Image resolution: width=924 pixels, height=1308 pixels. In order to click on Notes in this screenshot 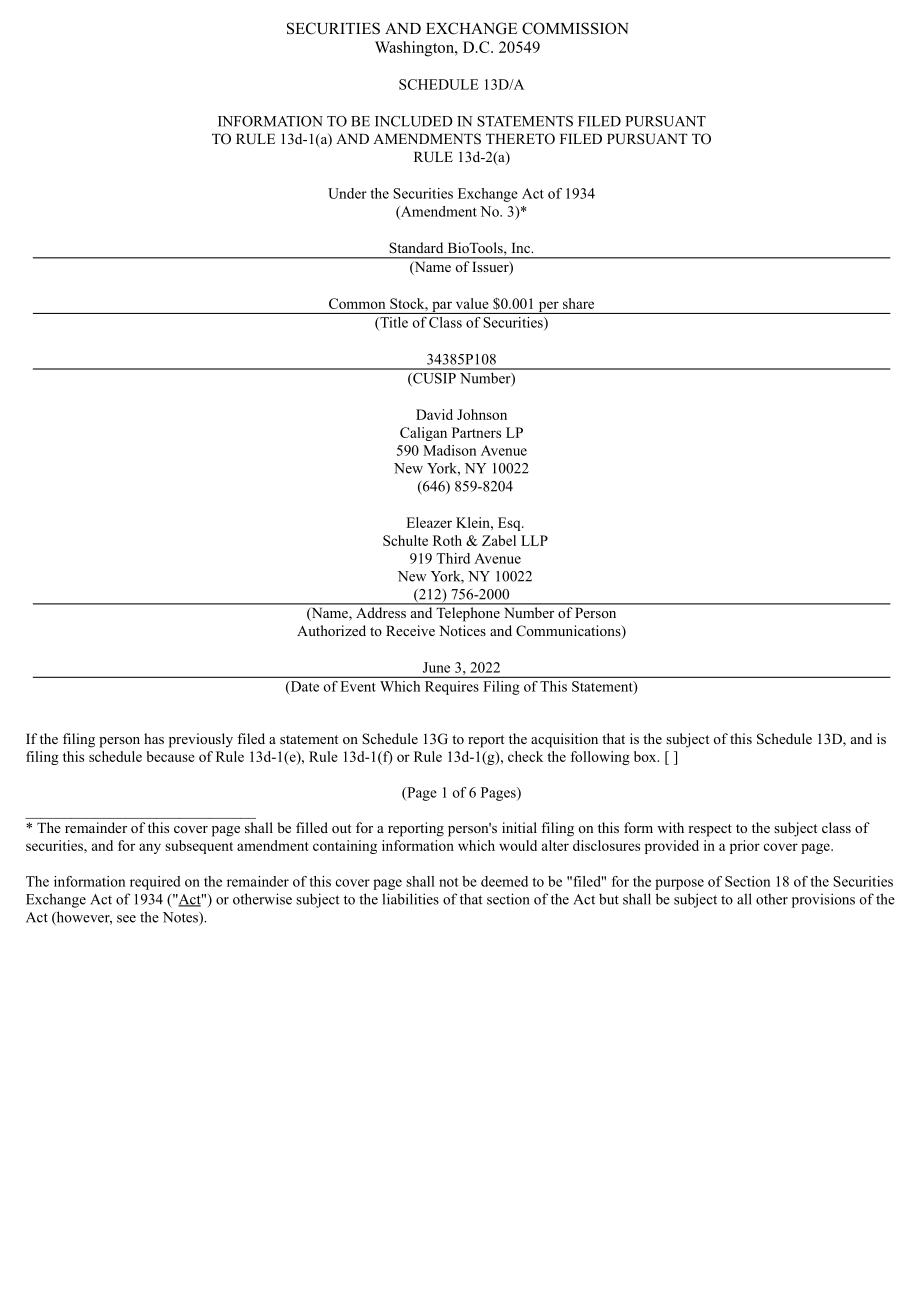, I will do `click(181, 918)`.
